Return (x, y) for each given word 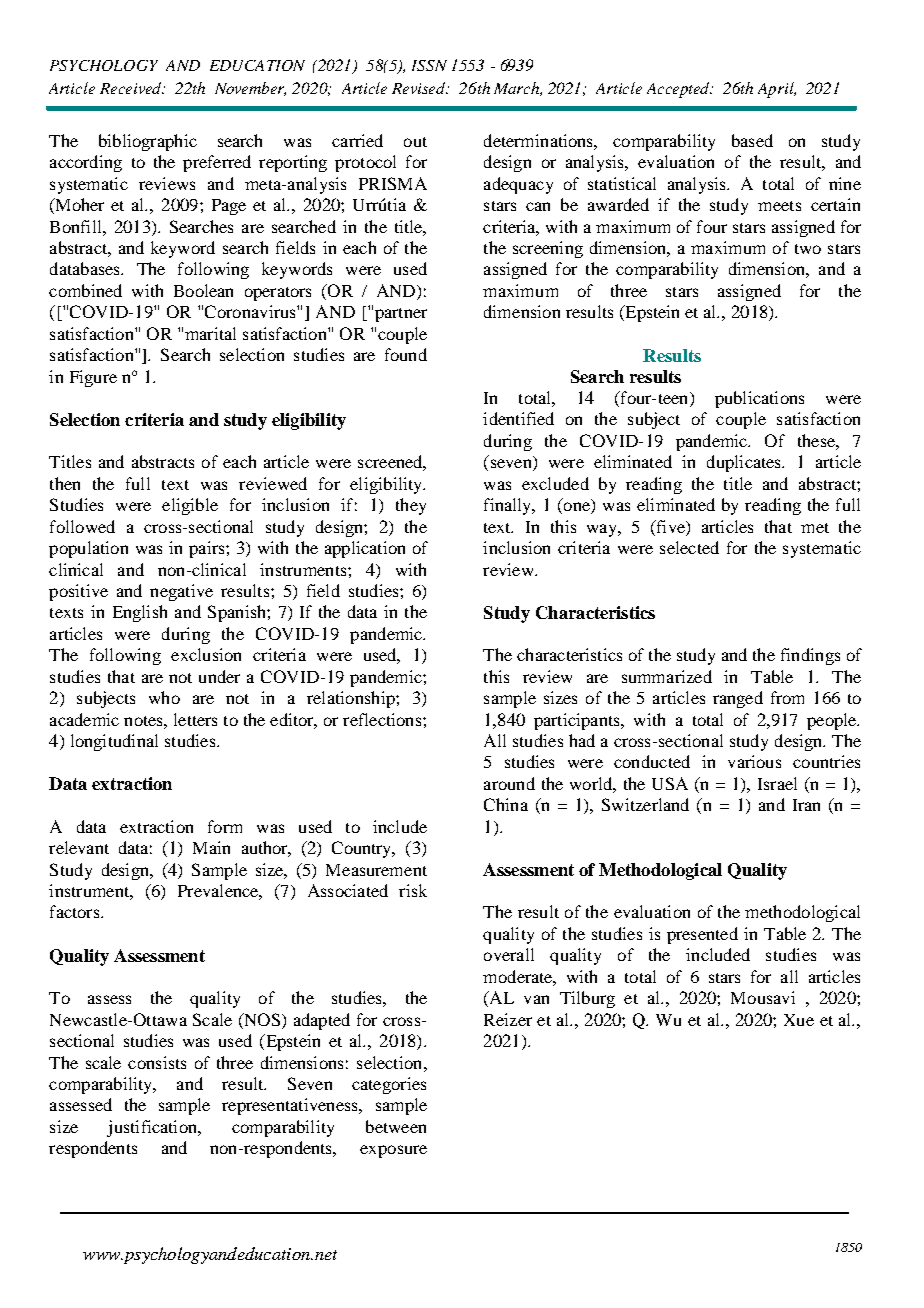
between (396, 1126)
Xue (799, 1020)
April (777, 90)
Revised (420, 88)
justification (153, 1128)
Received (132, 88)
